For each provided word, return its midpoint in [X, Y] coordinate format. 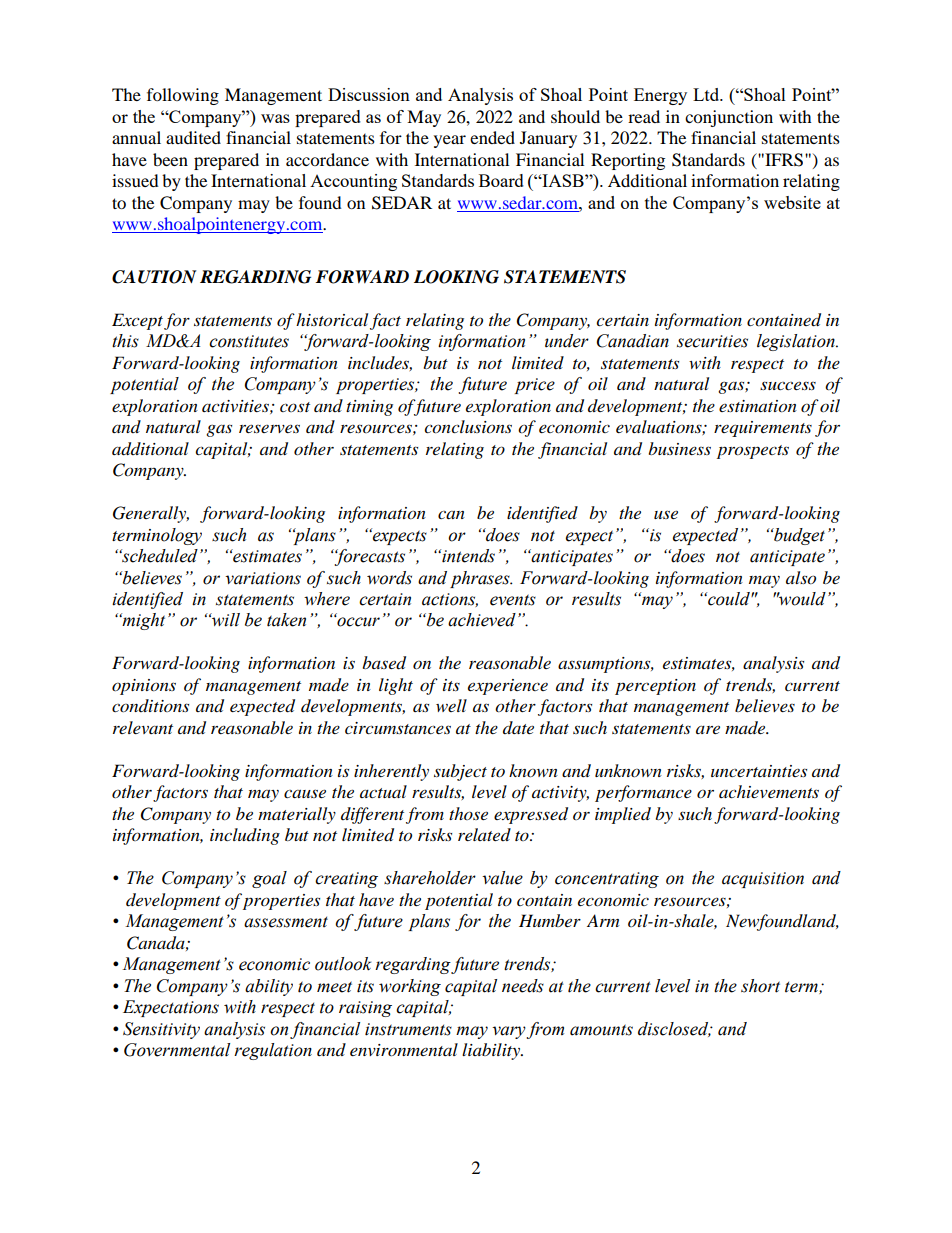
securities [712, 341]
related [484, 834]
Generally [151, 514]
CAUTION [154, 277]
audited [193, 137]
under [567, 341]
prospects [753, 452]
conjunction [729, 118]
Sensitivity [161, 1030]
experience [508, 687]
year [450, 141]
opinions [144, 687]
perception [655, 687]
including [245, 836]
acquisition [763, 880]
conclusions [468, 427]
